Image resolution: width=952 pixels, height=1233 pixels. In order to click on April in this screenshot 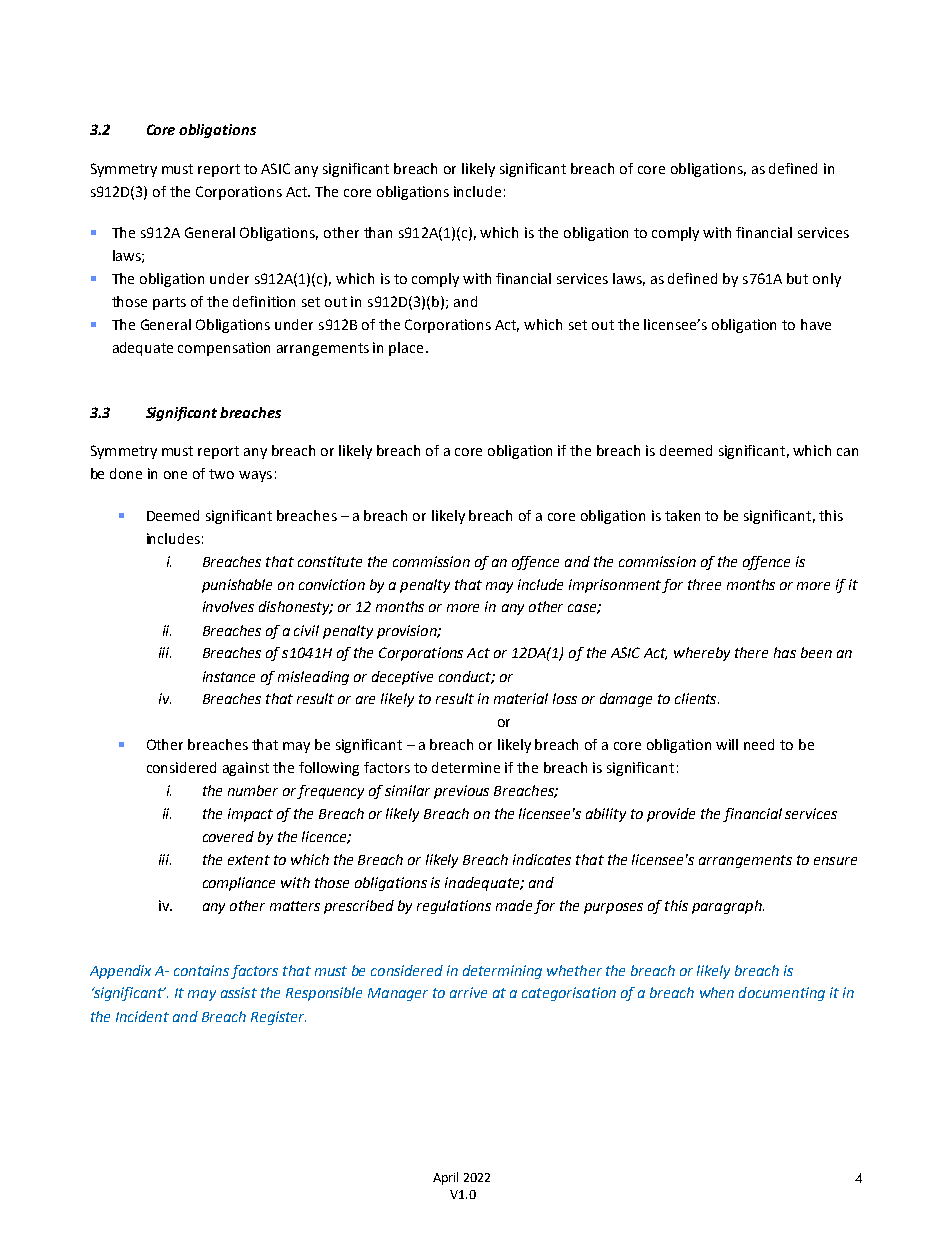, I will do `click(445, 1178)`.
